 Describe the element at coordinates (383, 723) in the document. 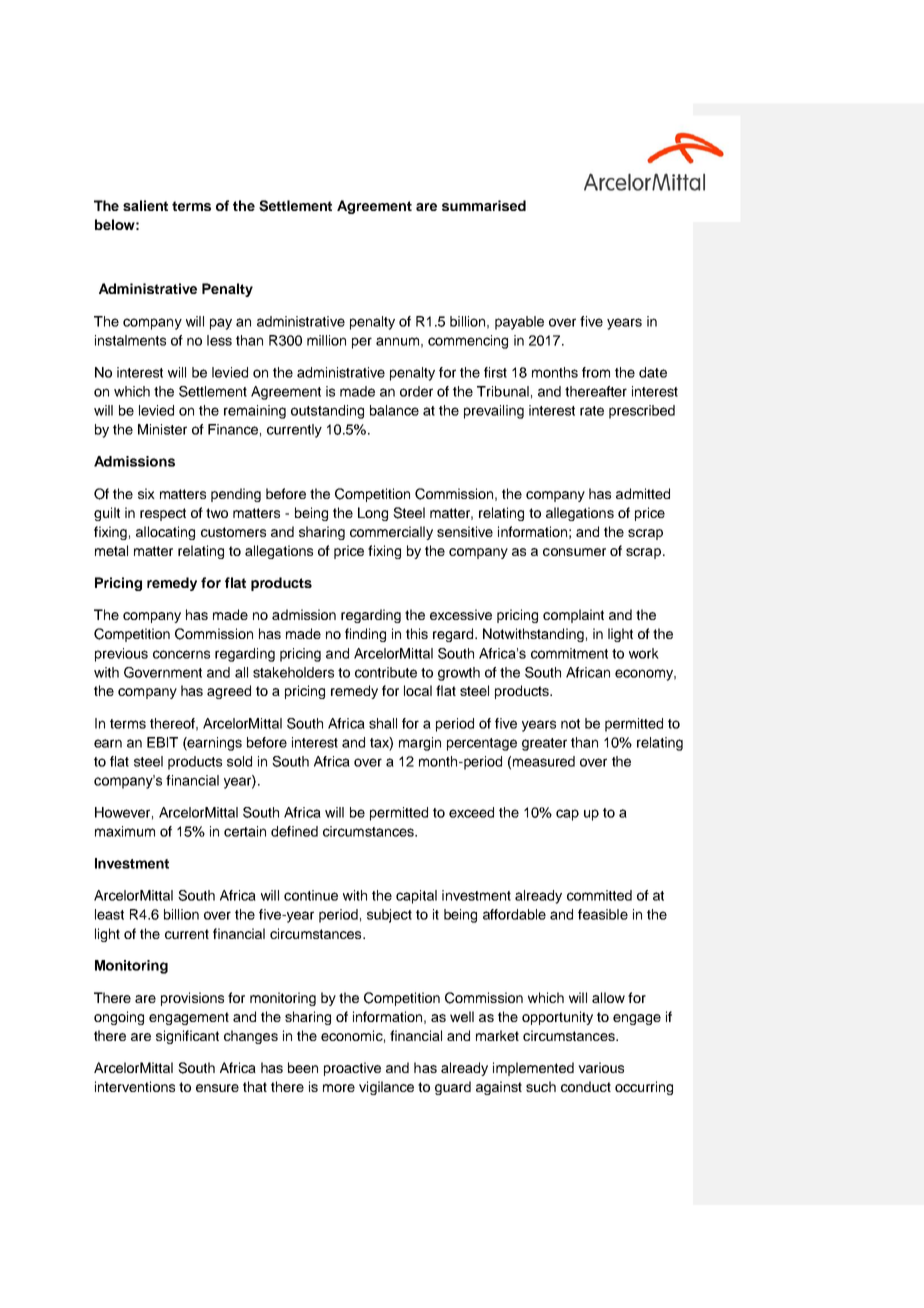

I see `shall` at that location.
